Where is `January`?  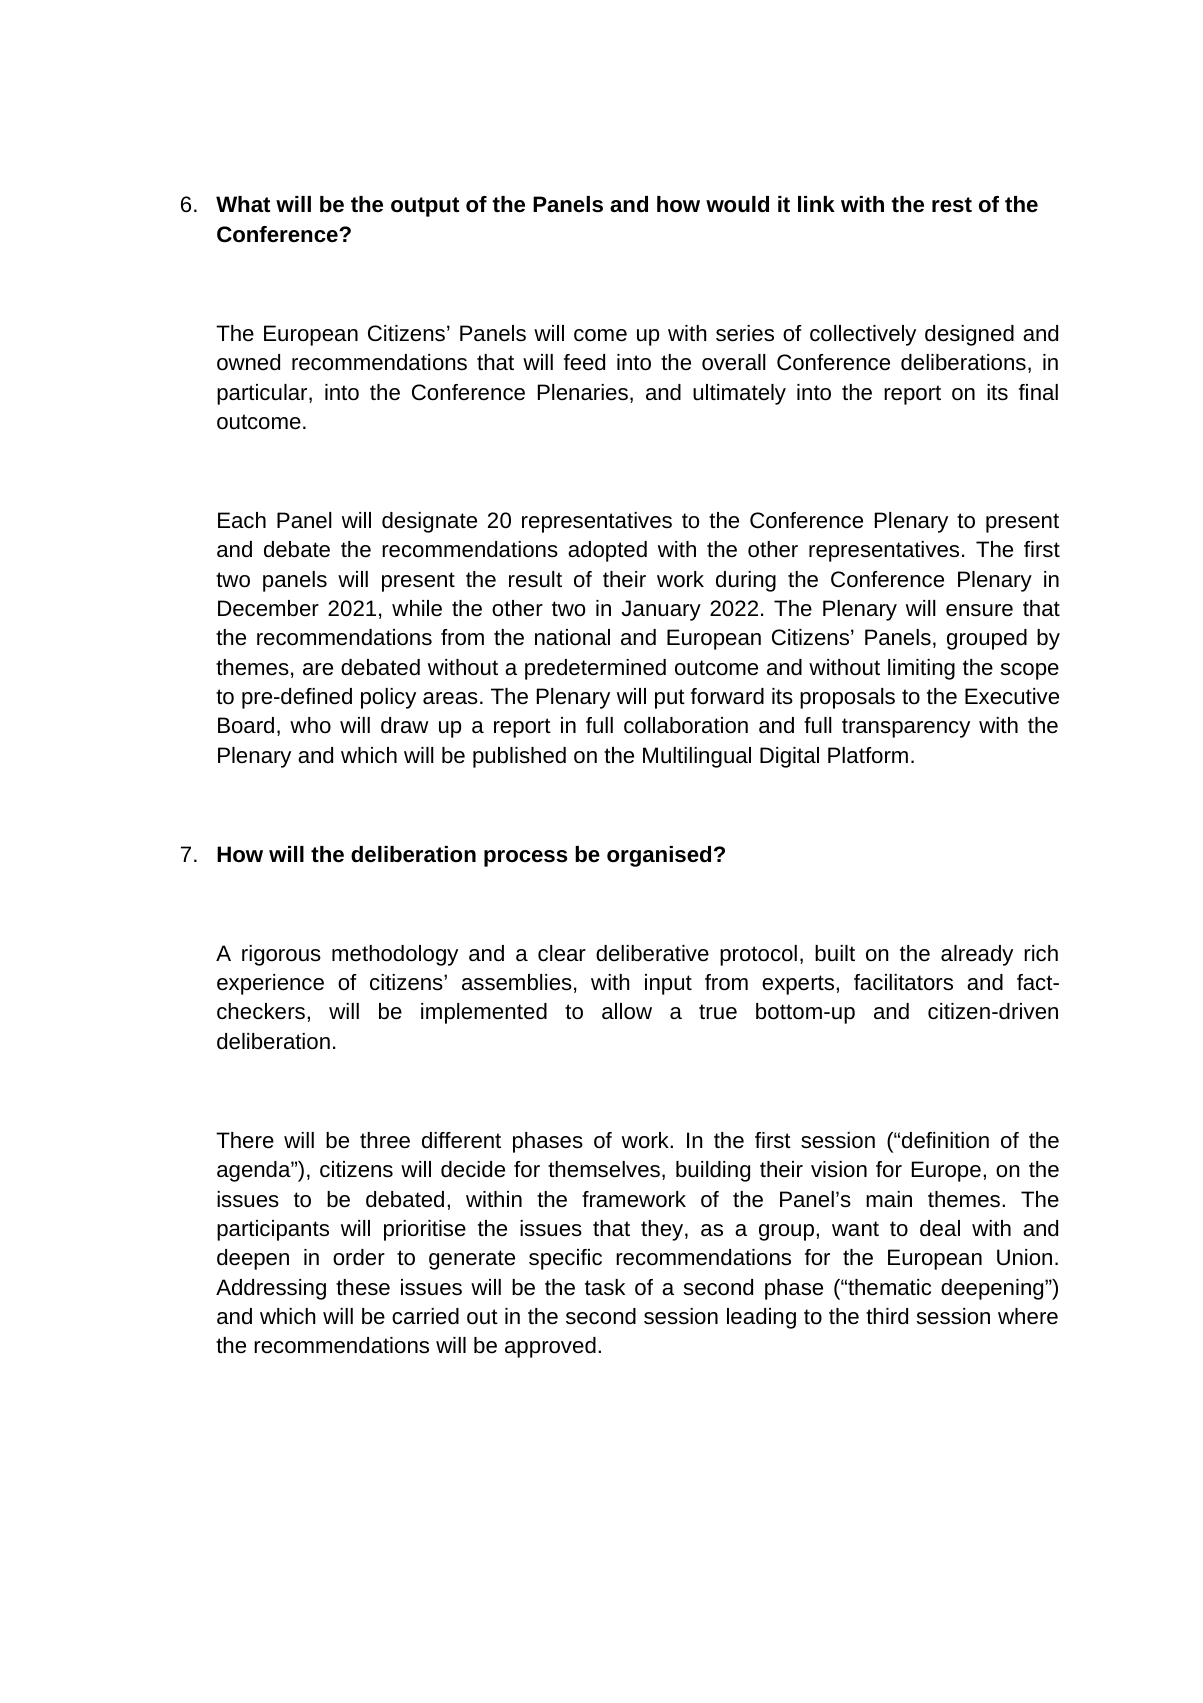 January is located at coordinates (661, 610).
